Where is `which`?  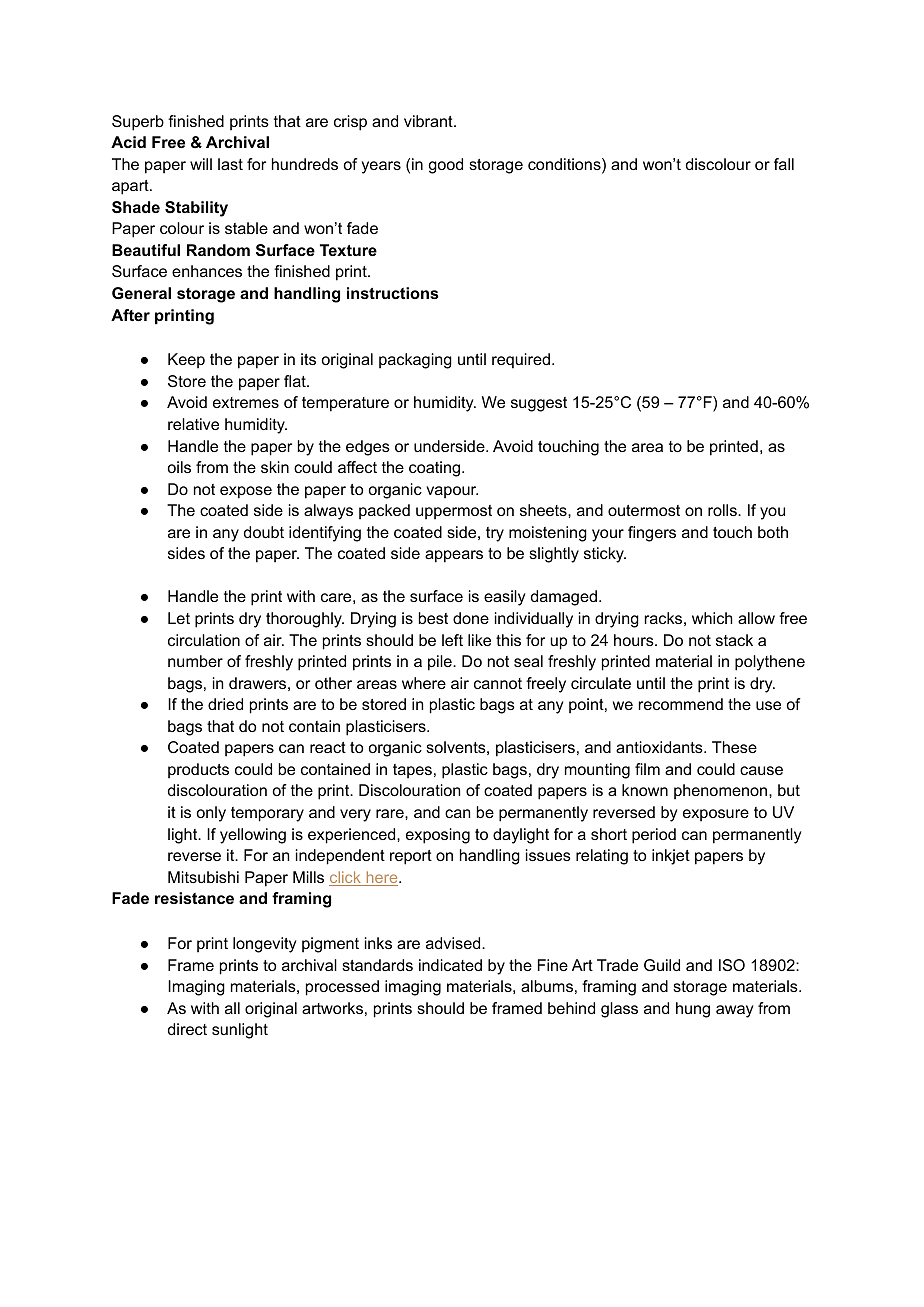 which is located at coordinates (712, 618).
